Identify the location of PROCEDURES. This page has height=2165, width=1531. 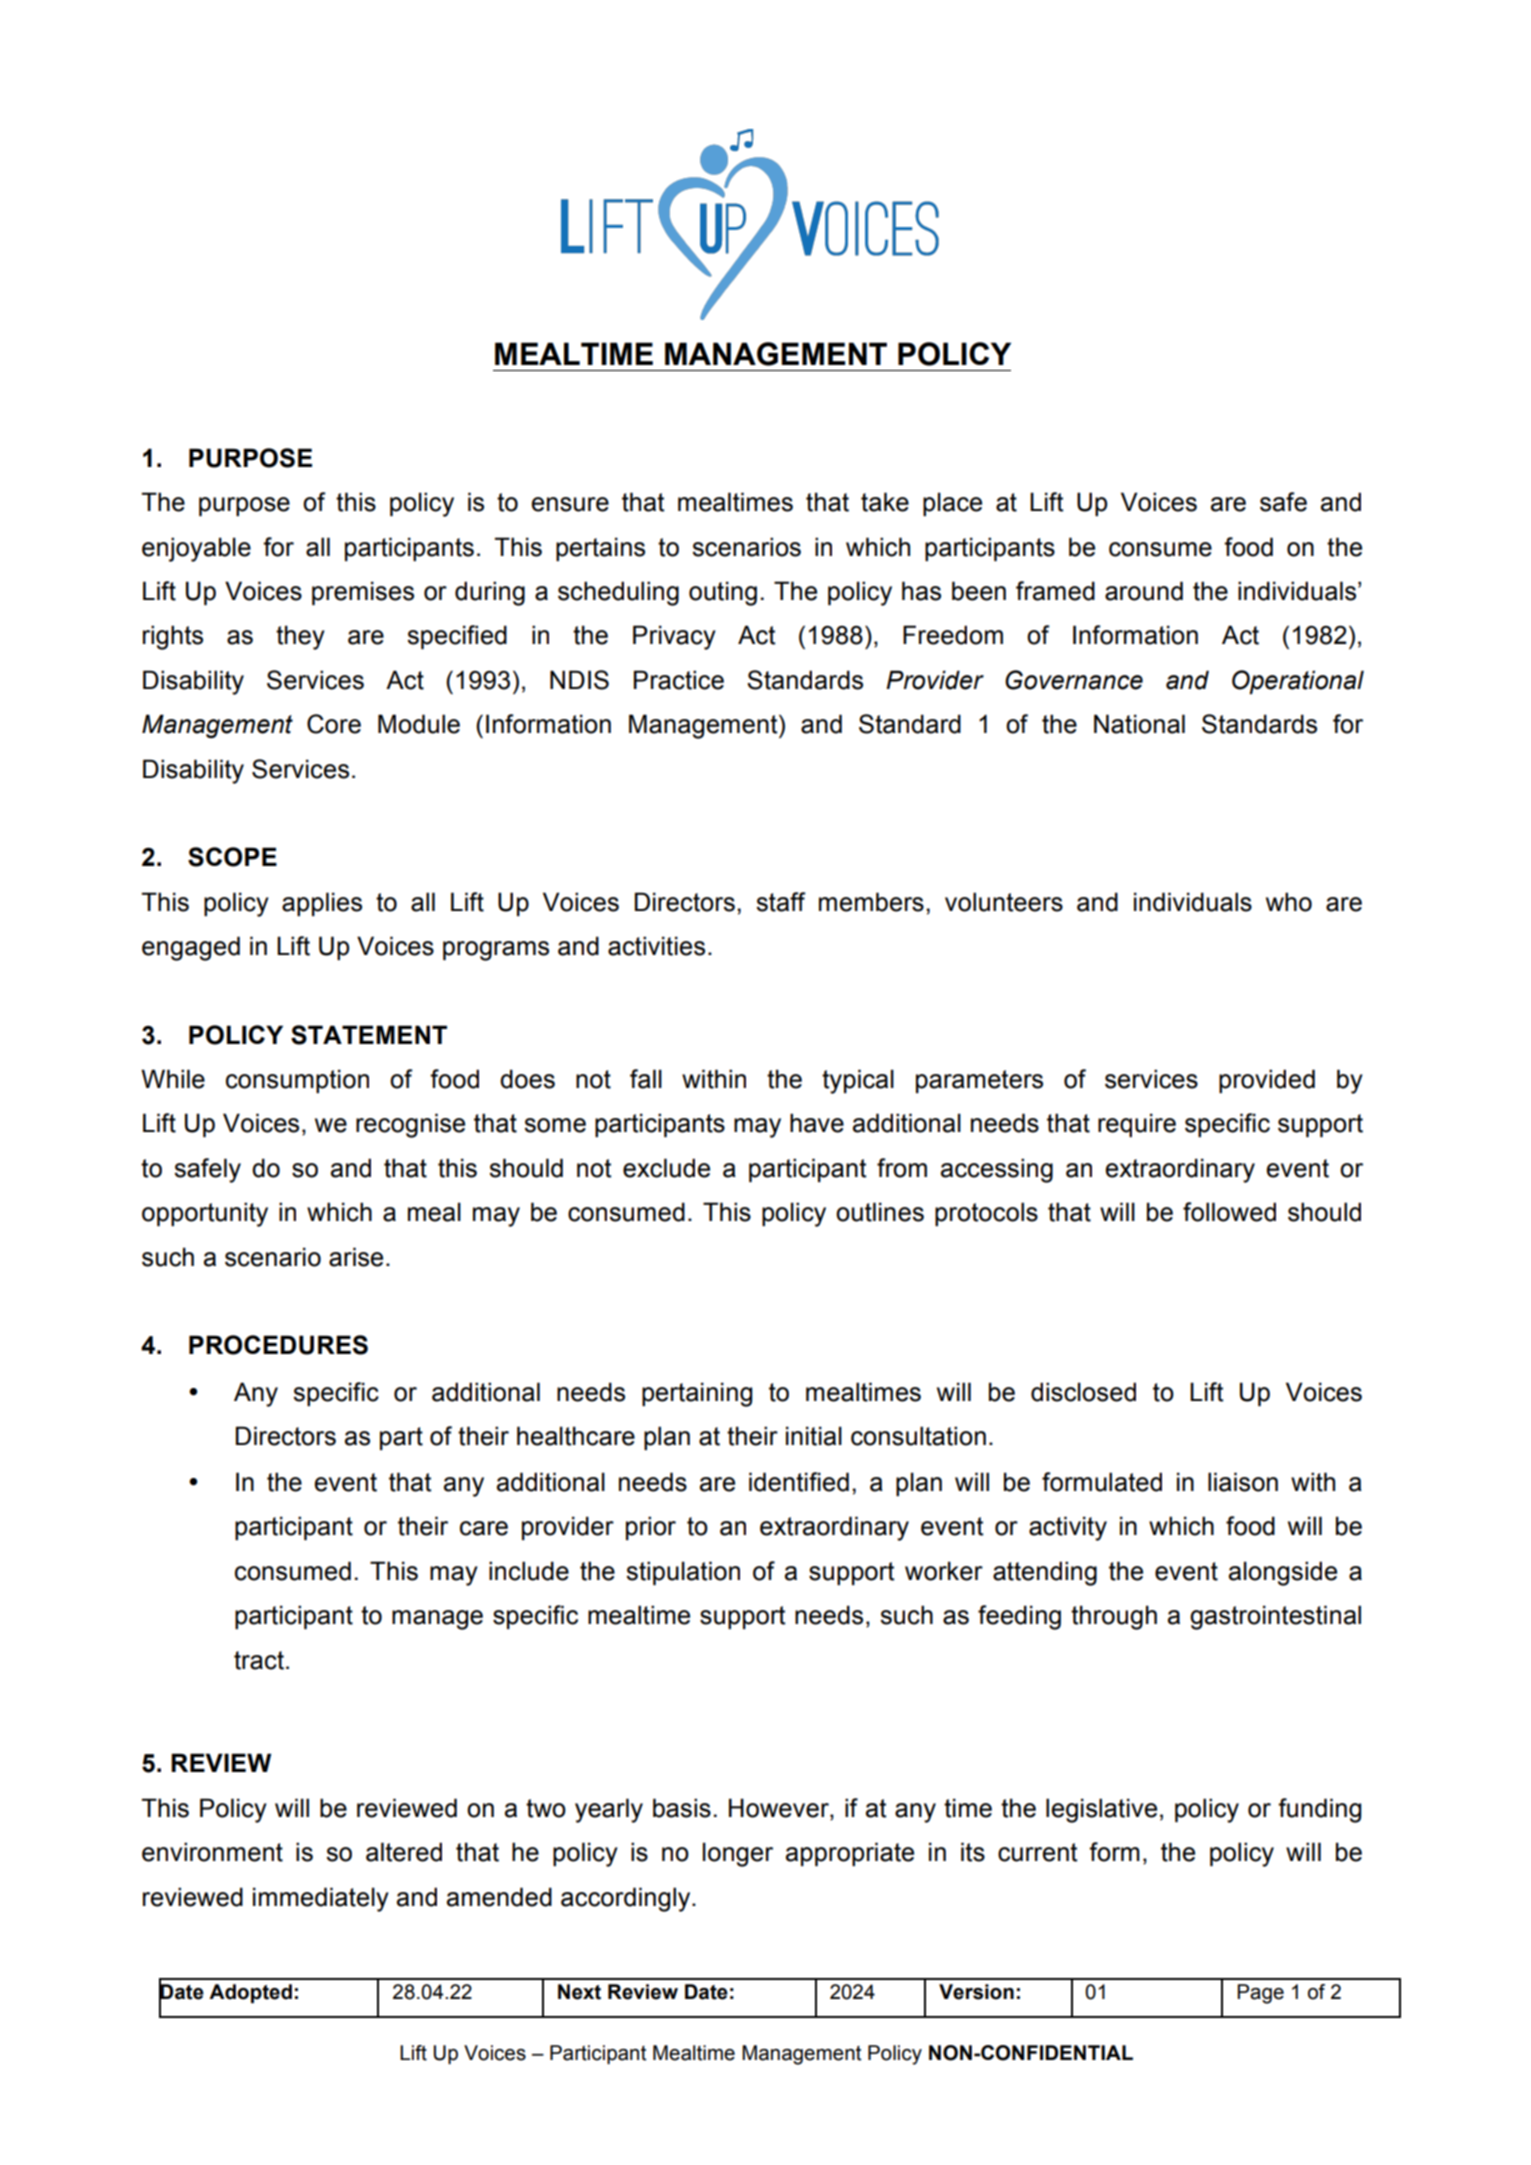
(278, 1345).
